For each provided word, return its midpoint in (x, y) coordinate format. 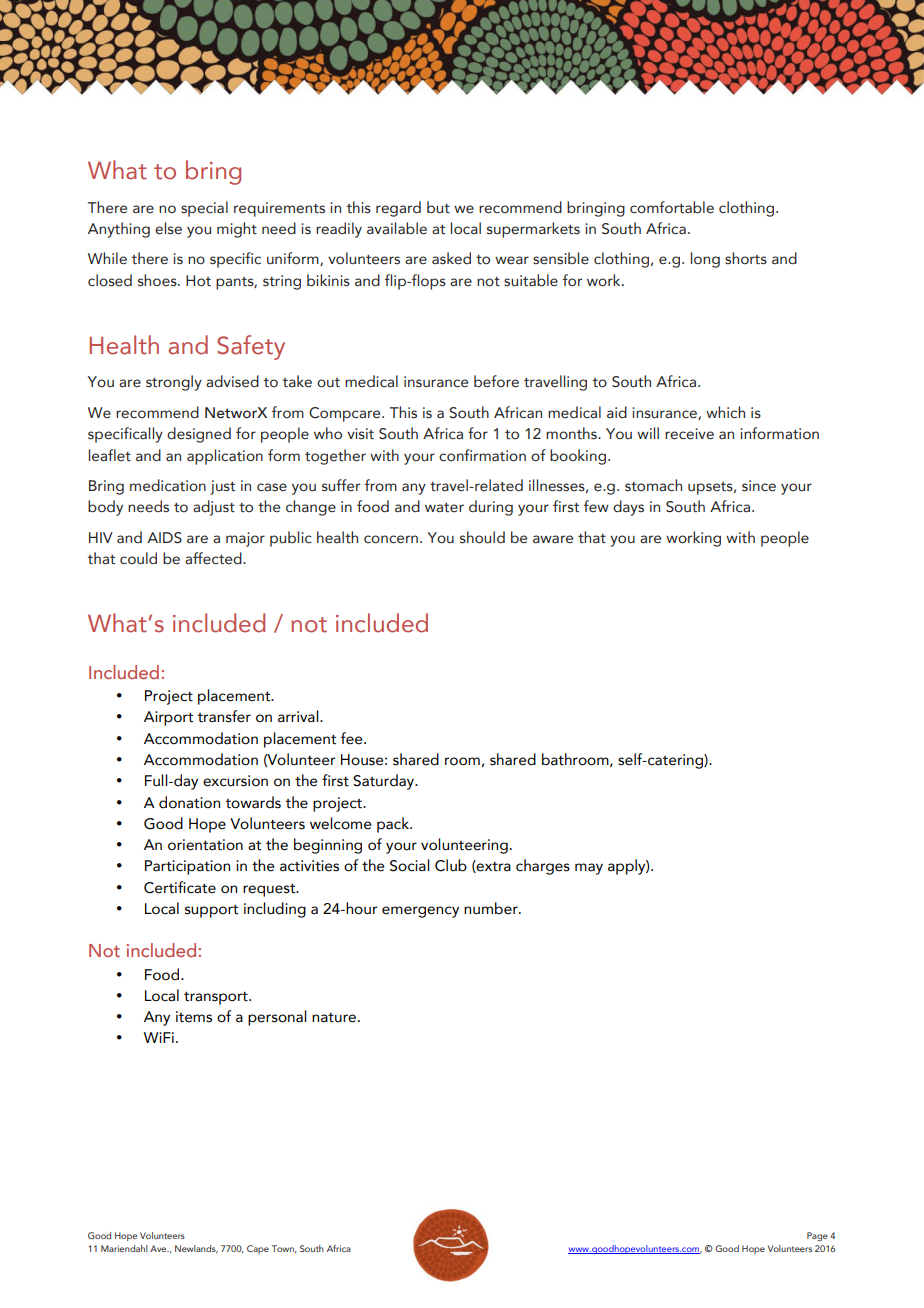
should (482, 537)
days (628, 508)
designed (199, 435)
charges (543, 867)
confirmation (482, 455)
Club (451, 865)
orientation (205, 845)
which (725, 412)
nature (334, 1017)
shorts (746, 258)
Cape (258, 1249)
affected (214, 558)
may (589, 869)
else (168, 228)
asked (451, 258)
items (194, 1017)
